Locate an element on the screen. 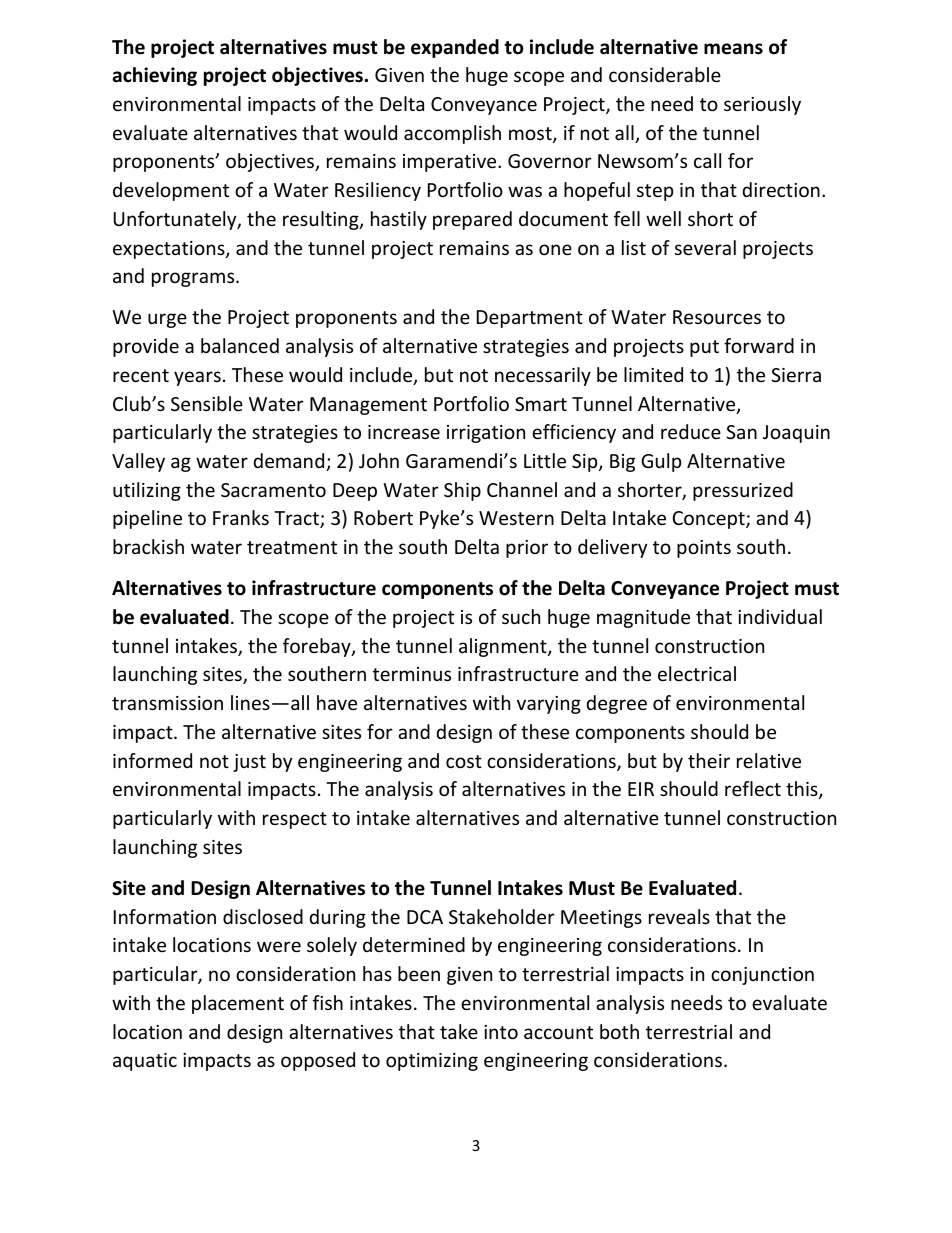 This screenshot has height=1233, width=952. means is located at coordinates (733, 49).
